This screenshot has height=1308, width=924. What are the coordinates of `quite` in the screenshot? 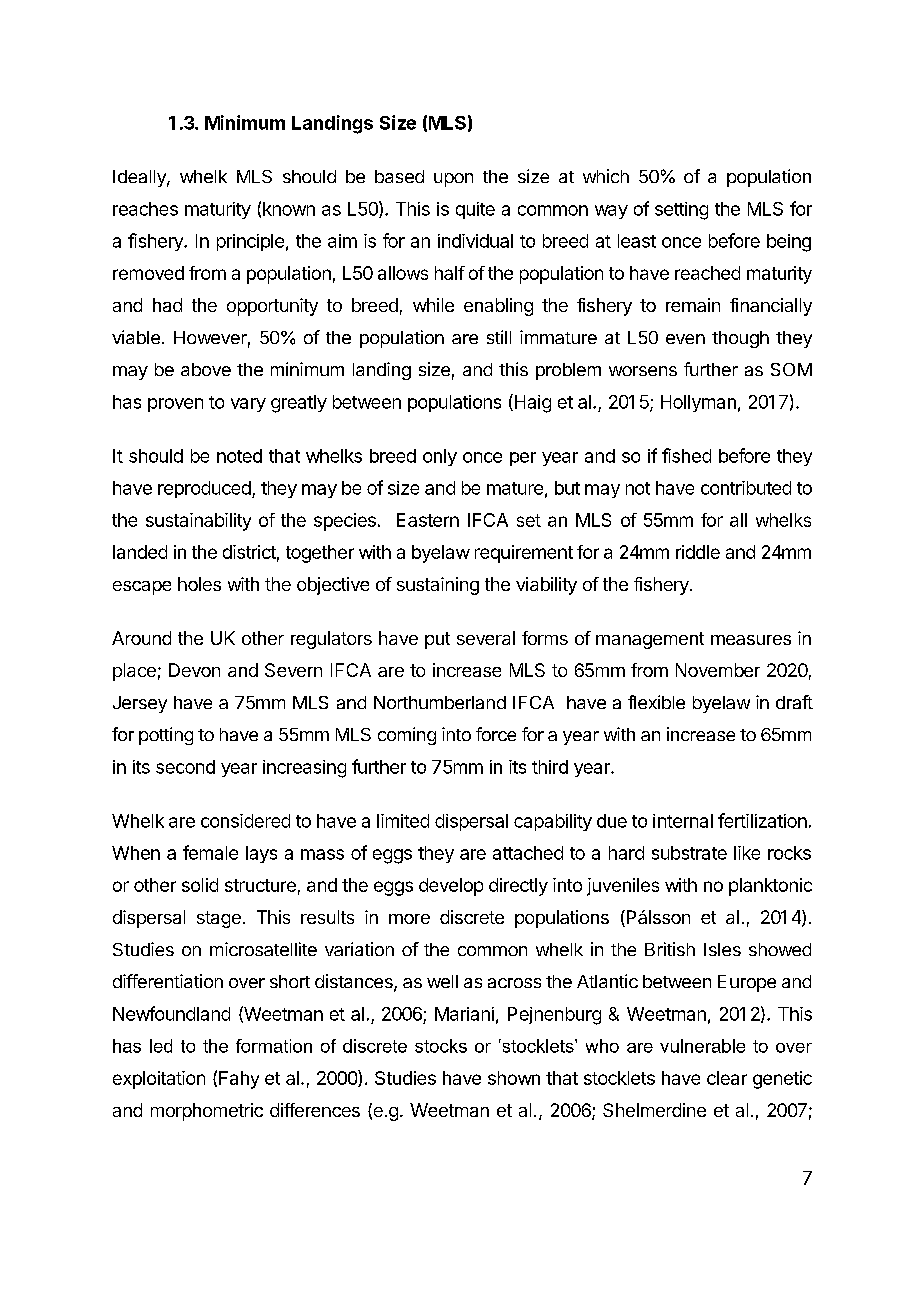 It's located at (475, 210).
